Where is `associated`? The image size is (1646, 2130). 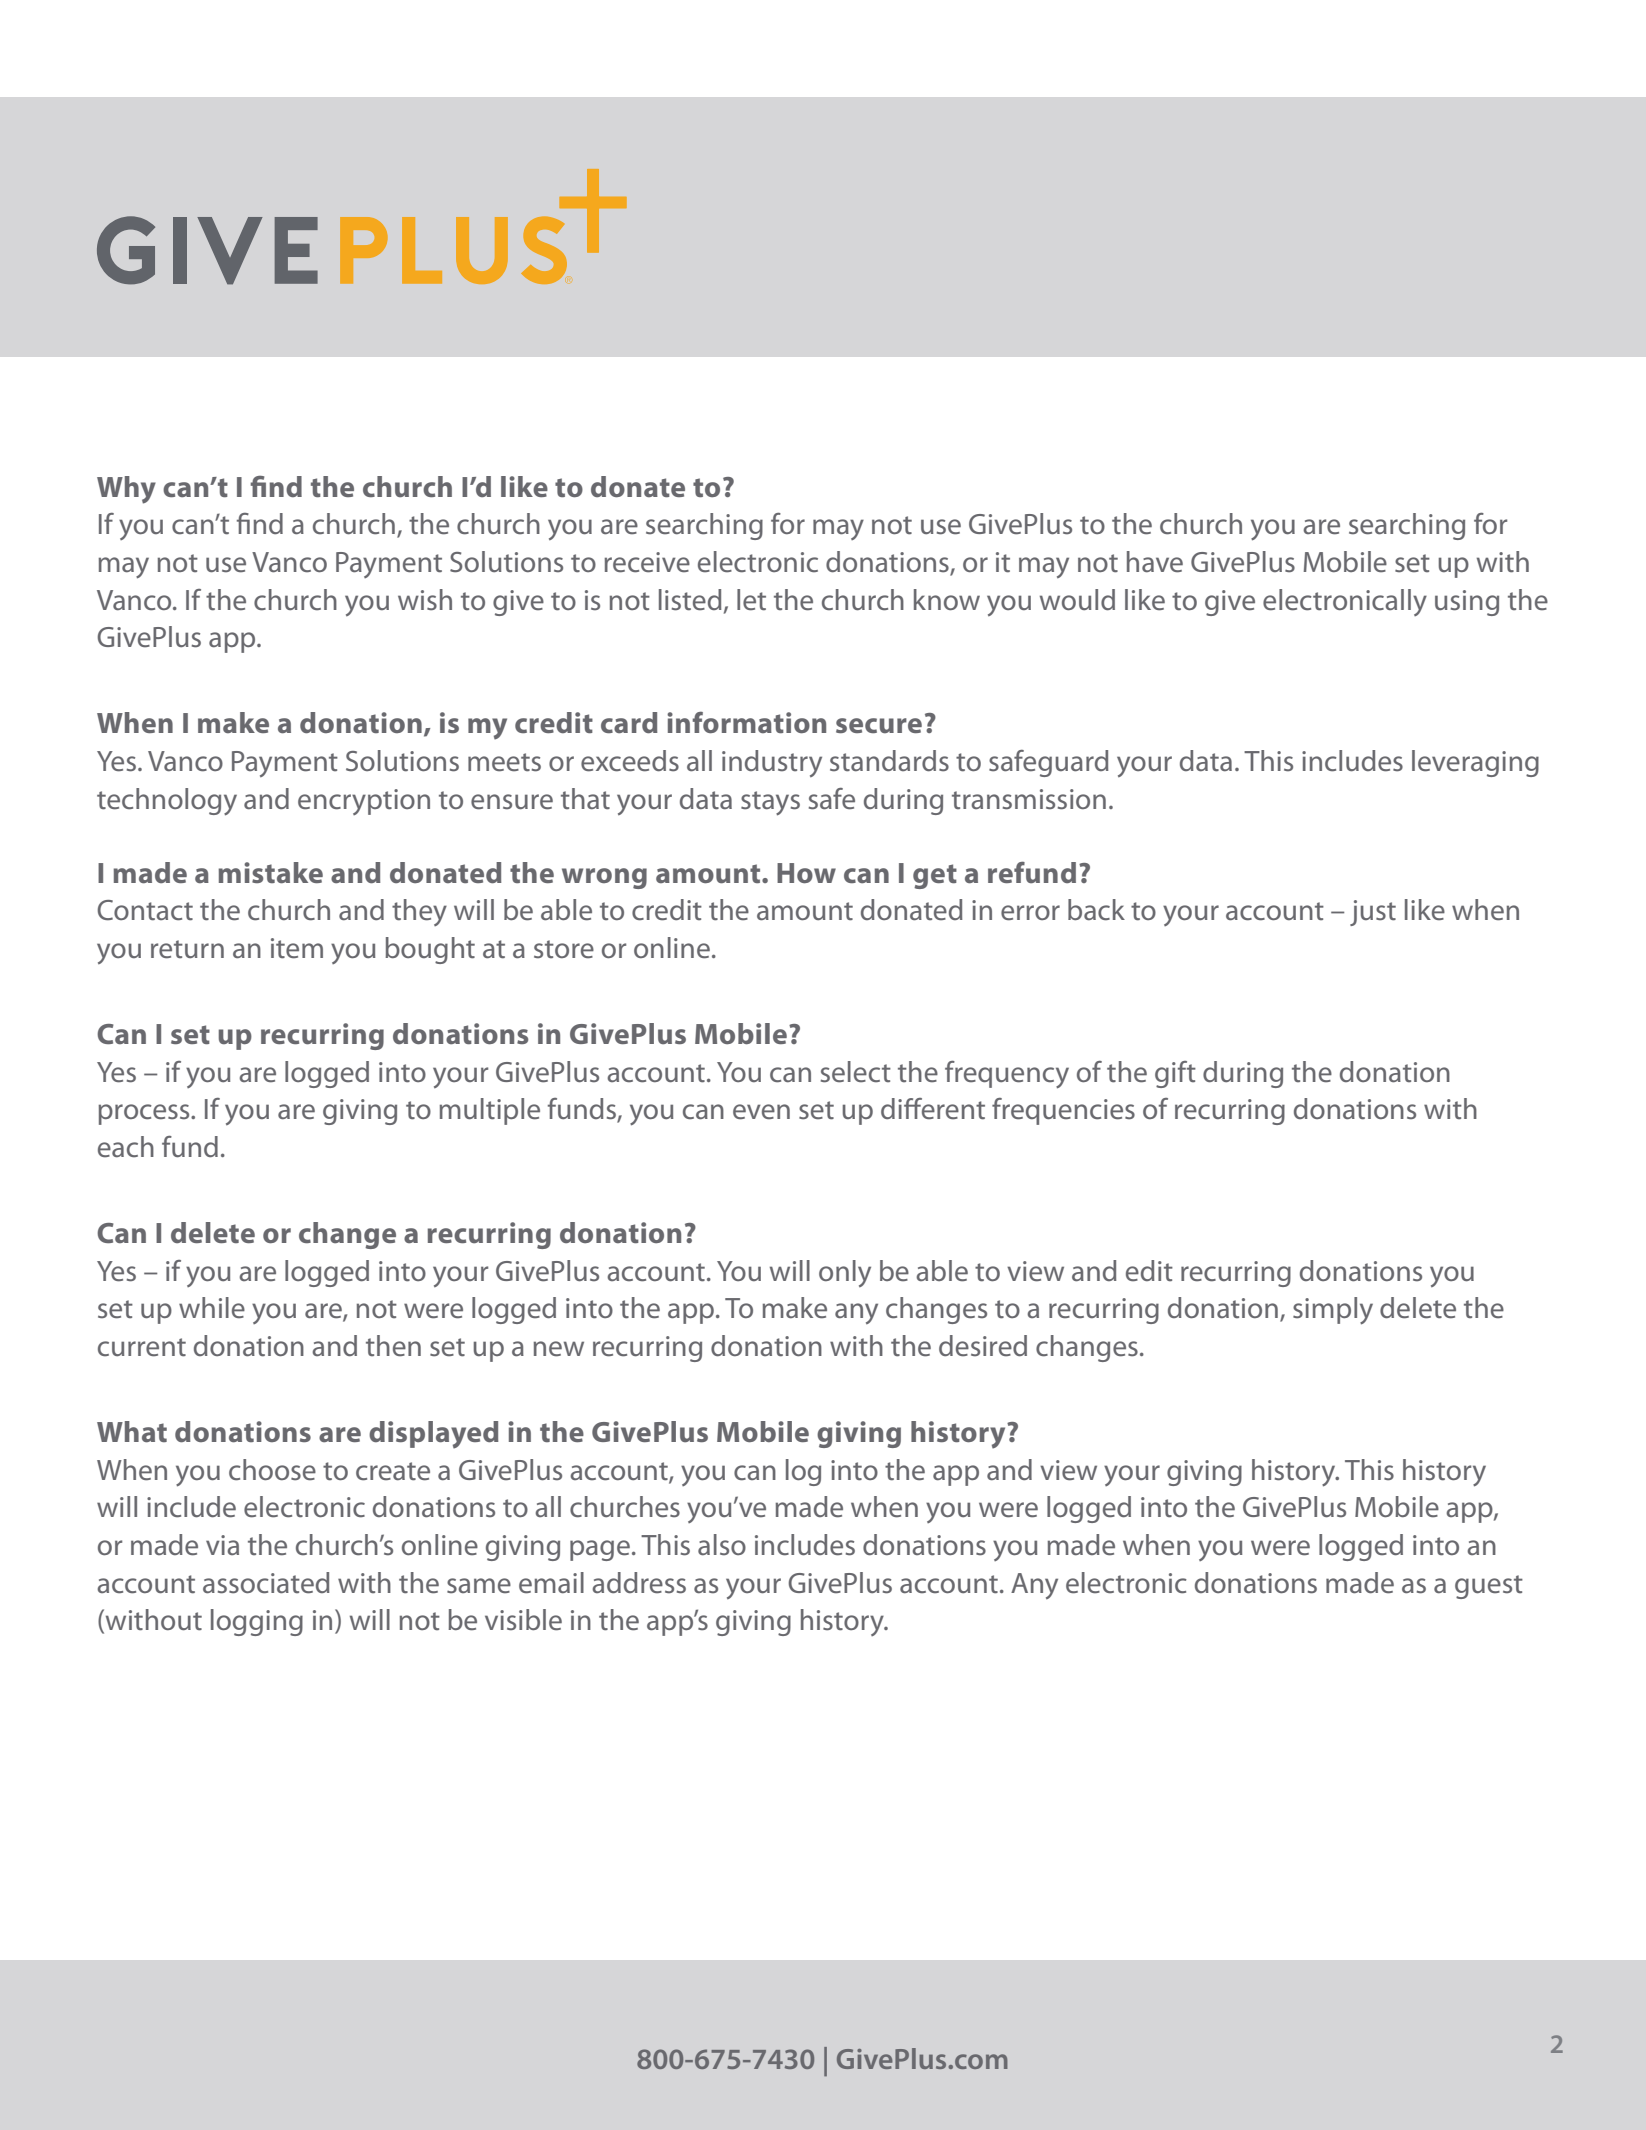 associated is located at coordinates (266, 1583).
